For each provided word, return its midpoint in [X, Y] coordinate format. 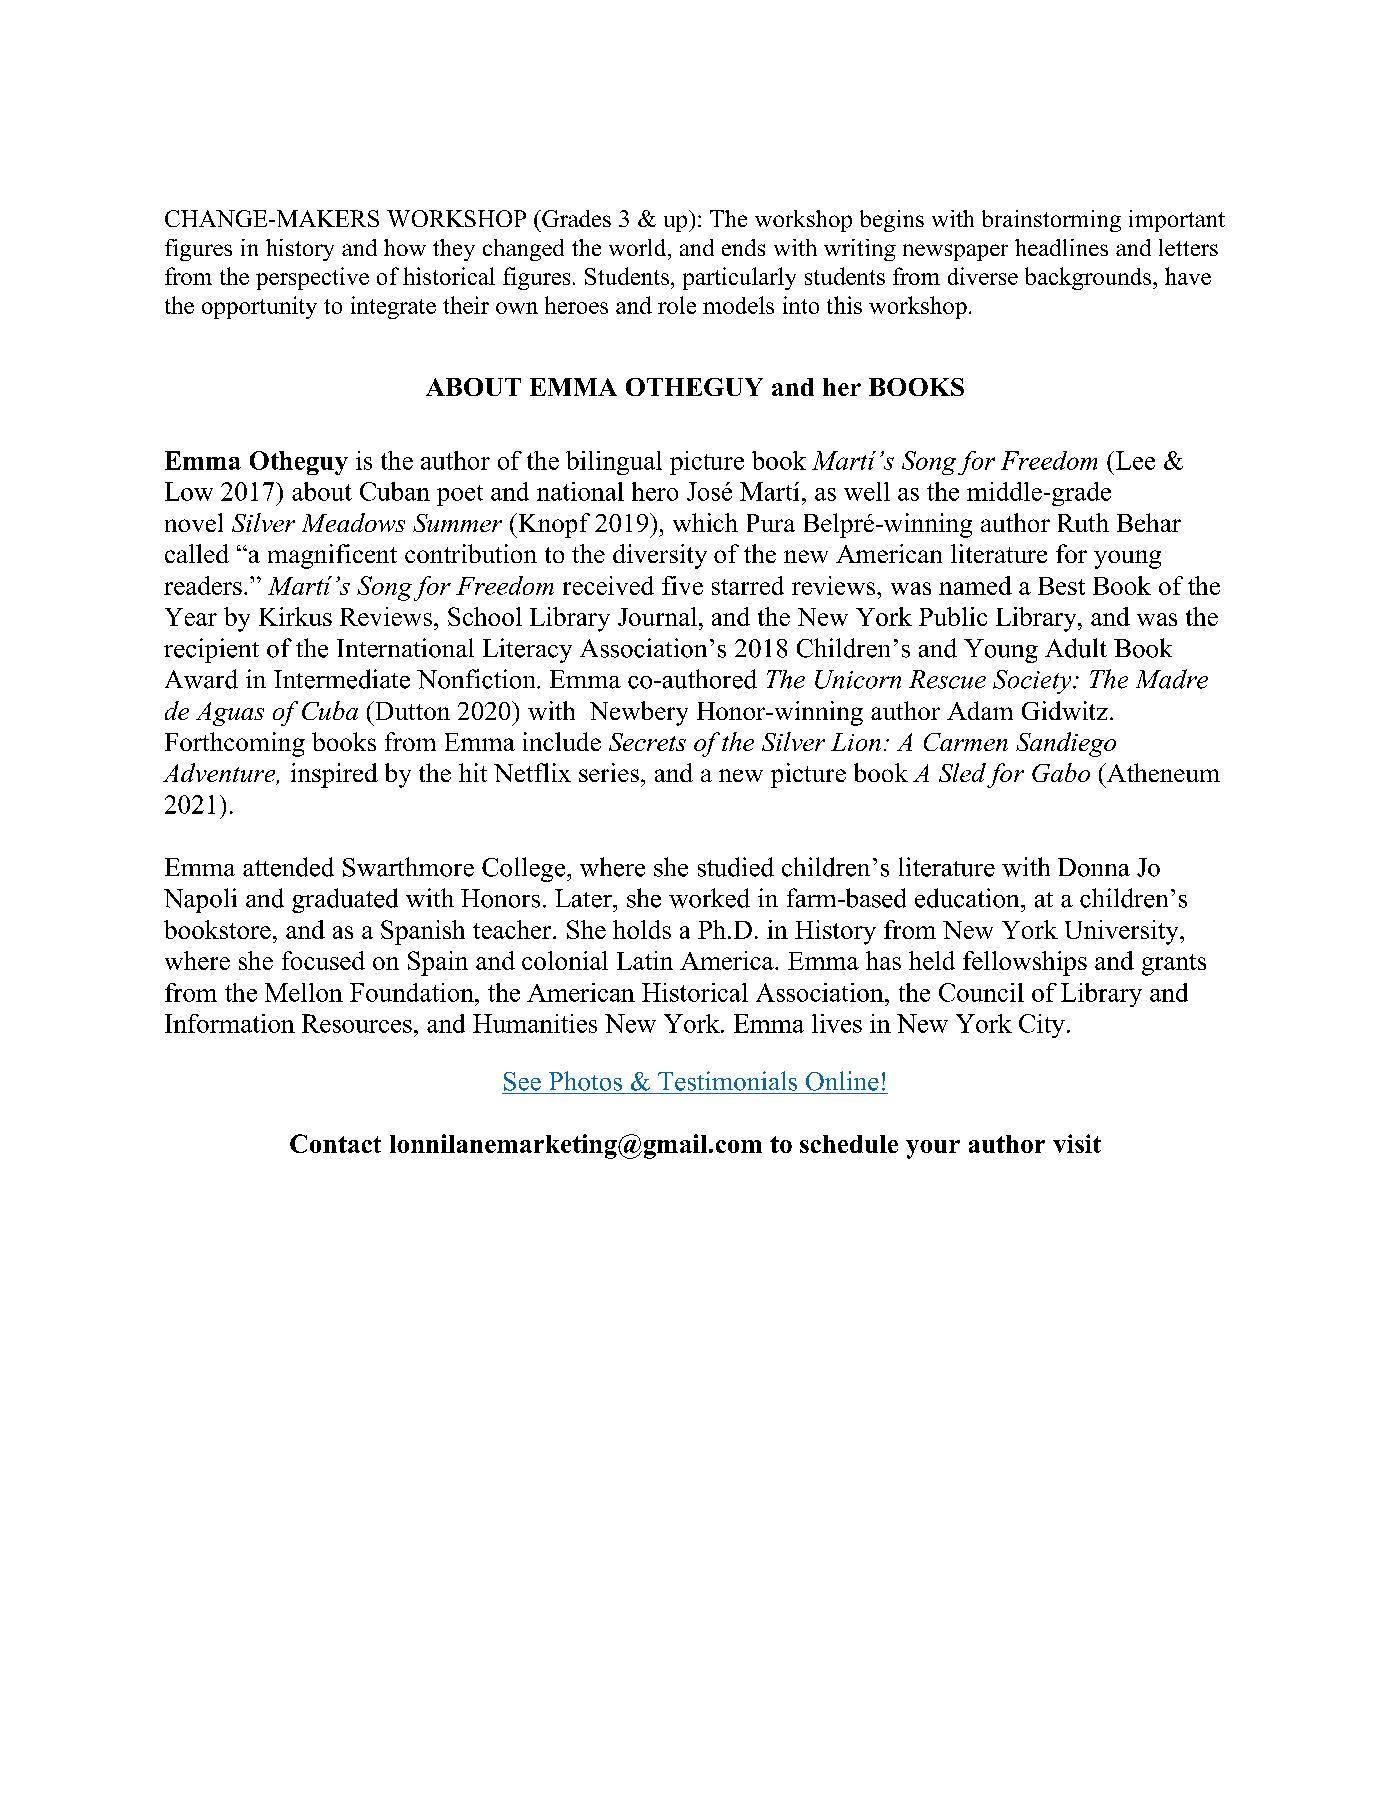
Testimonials [727, 1081]
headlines [1061, 247]
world [639, 247]
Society [1033, 682]
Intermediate [342, 679]
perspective [312, 278]
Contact [335, 1143]
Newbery [639, 713]
